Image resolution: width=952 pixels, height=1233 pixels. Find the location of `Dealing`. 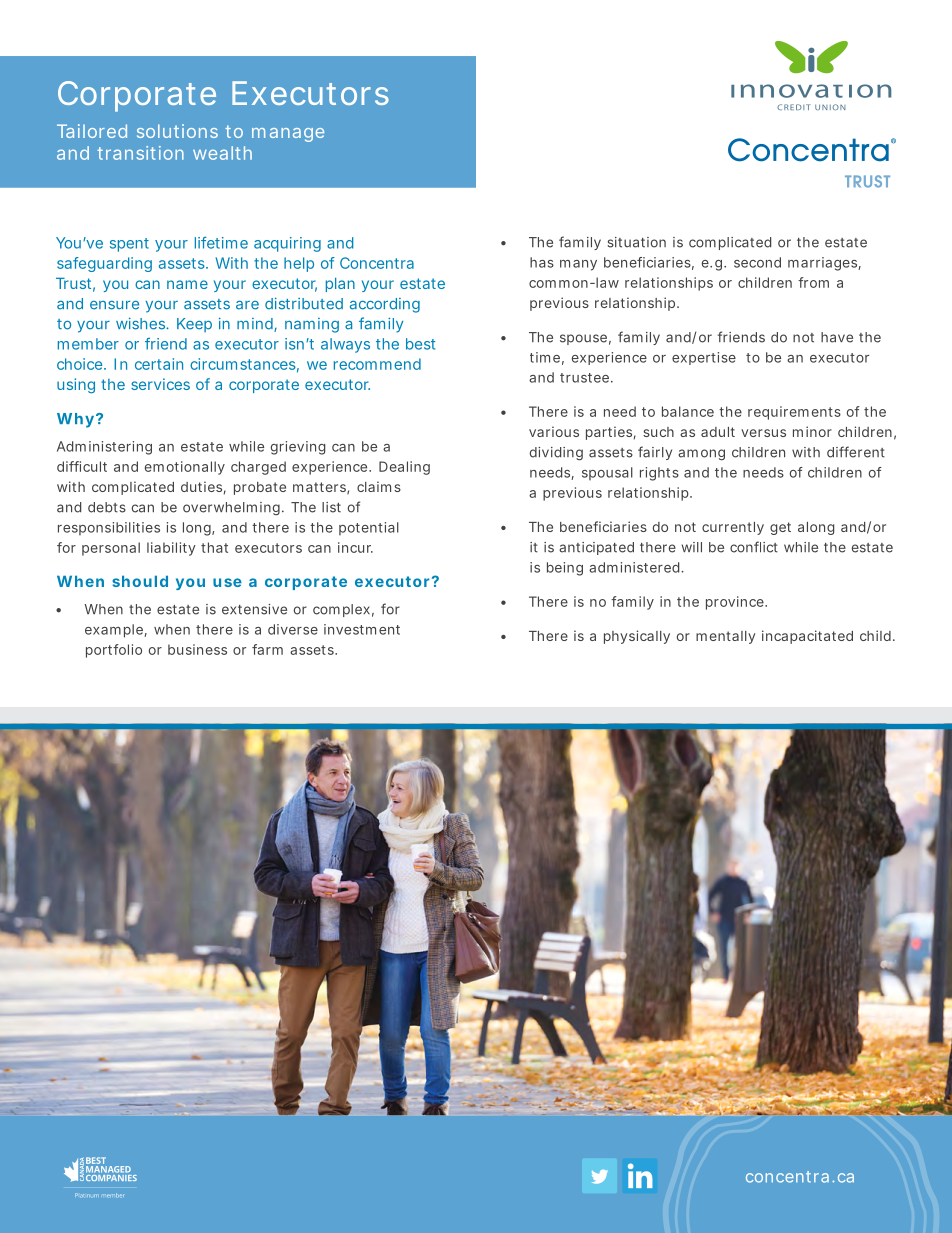

Dealing is located at coordinates (404, 468).
